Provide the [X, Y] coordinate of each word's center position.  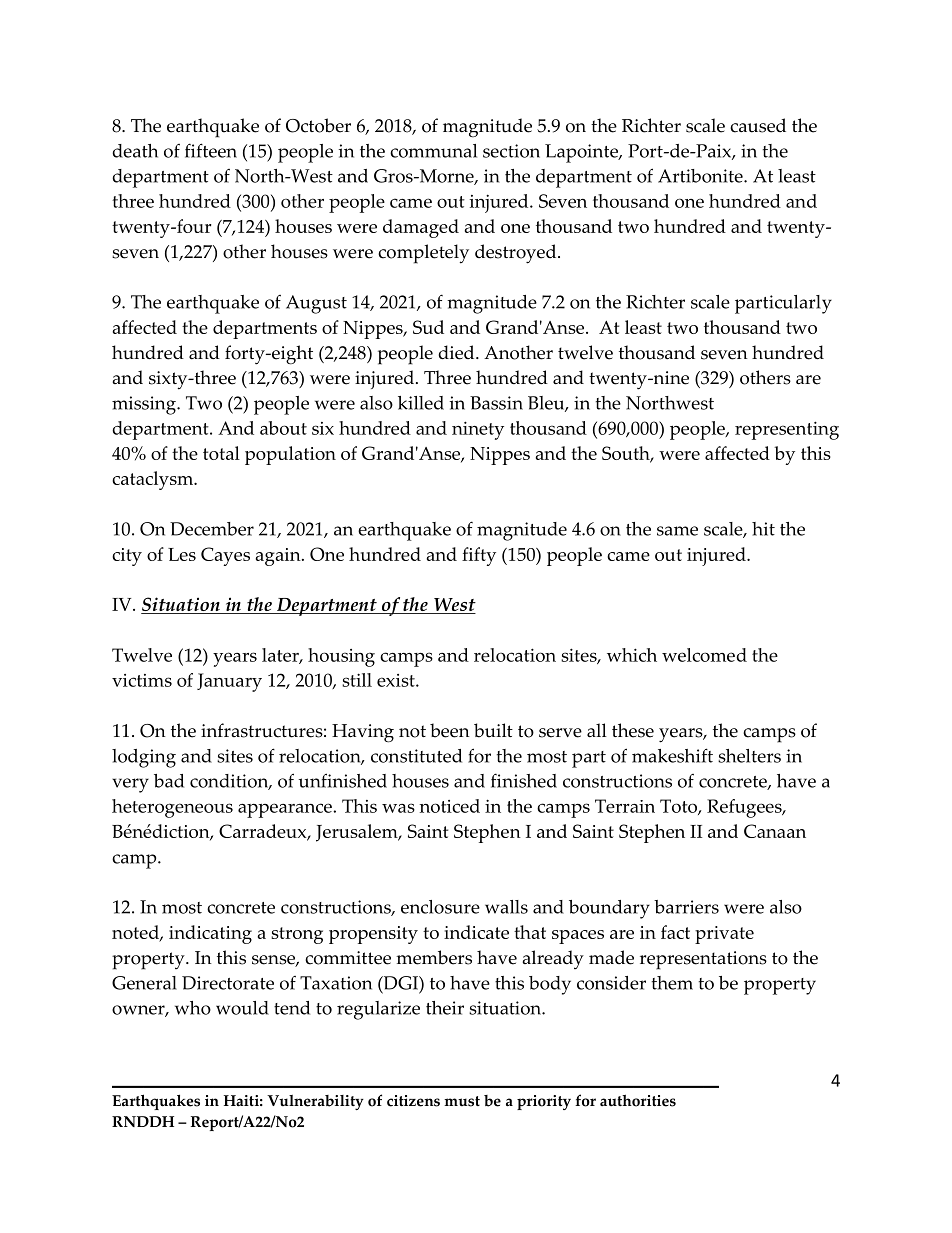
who [193, 1008]
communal [433, 151]
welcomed [704, 655]
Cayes [225, 556]
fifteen [211, 150]
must [462, 1101]
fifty [479, 556]
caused [758, 125]
